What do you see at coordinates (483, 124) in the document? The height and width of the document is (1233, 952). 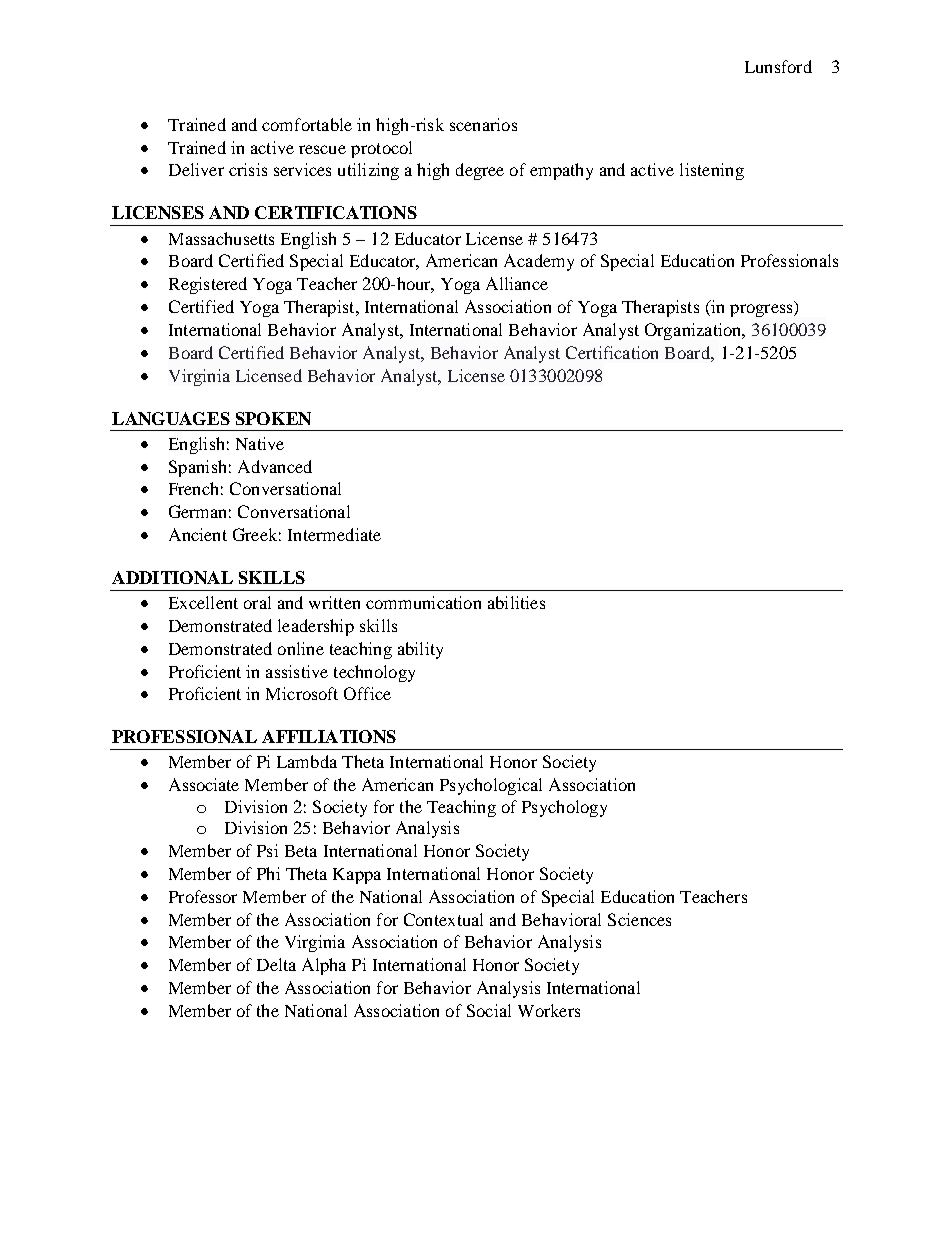 I see `scenarios` at bounding box center [483, 124].
